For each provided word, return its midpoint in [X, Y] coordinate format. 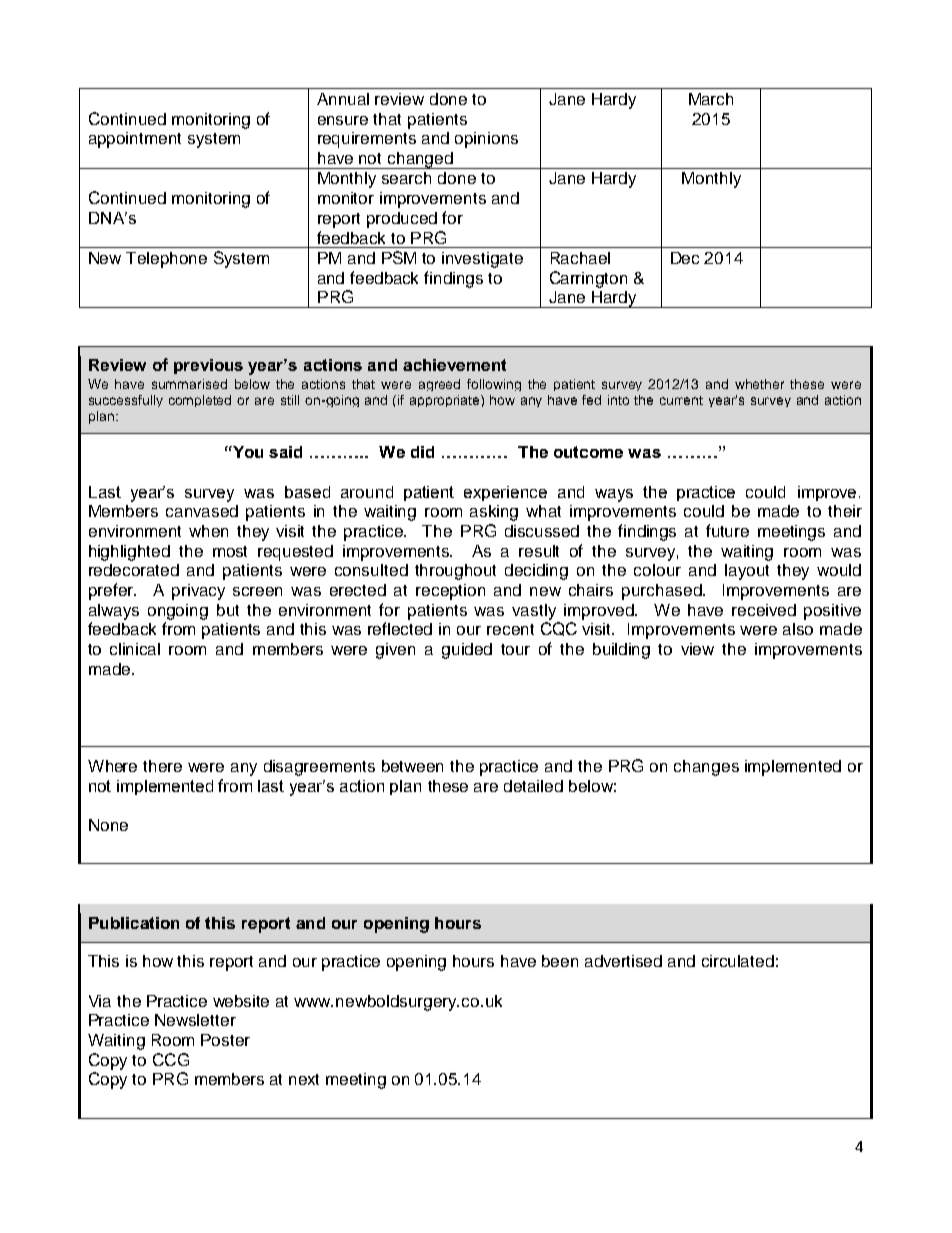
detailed [533, 786]
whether [759, 384]
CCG [171, 1059]
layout [747, 572]
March [711, 99]
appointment [135, 140]
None [108, 825]
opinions [486, 140]
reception [450, 592]
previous [208, 366]
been [560, 961]
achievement [454, 365]
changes [706, 768]
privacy [198, 592]
